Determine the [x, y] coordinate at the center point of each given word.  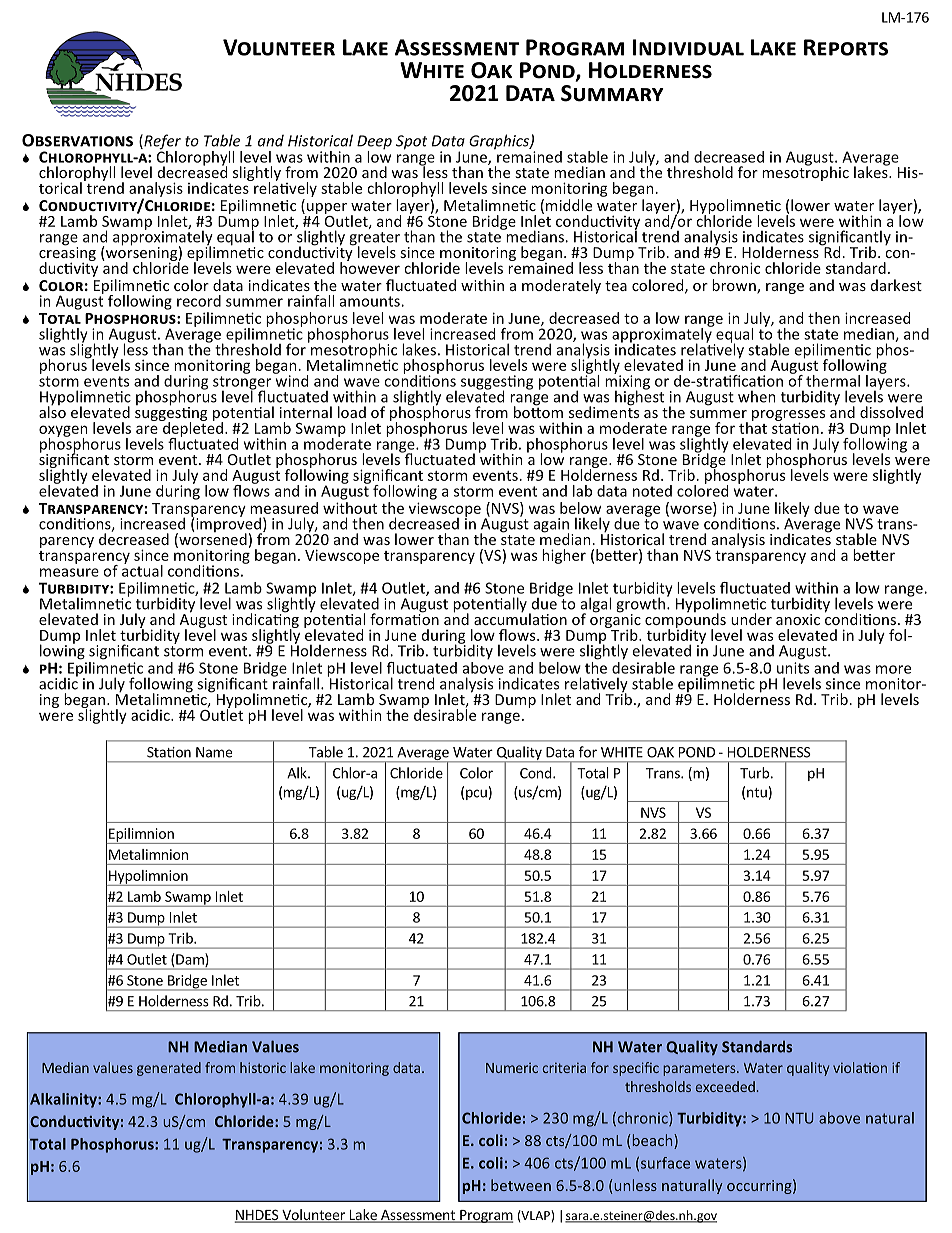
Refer [161, 143]
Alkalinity [64, 1100]
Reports [846, 47]
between [521, 1185]
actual [142, 569]
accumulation [520, 618]
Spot [411, 142]
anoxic [798, 619]
